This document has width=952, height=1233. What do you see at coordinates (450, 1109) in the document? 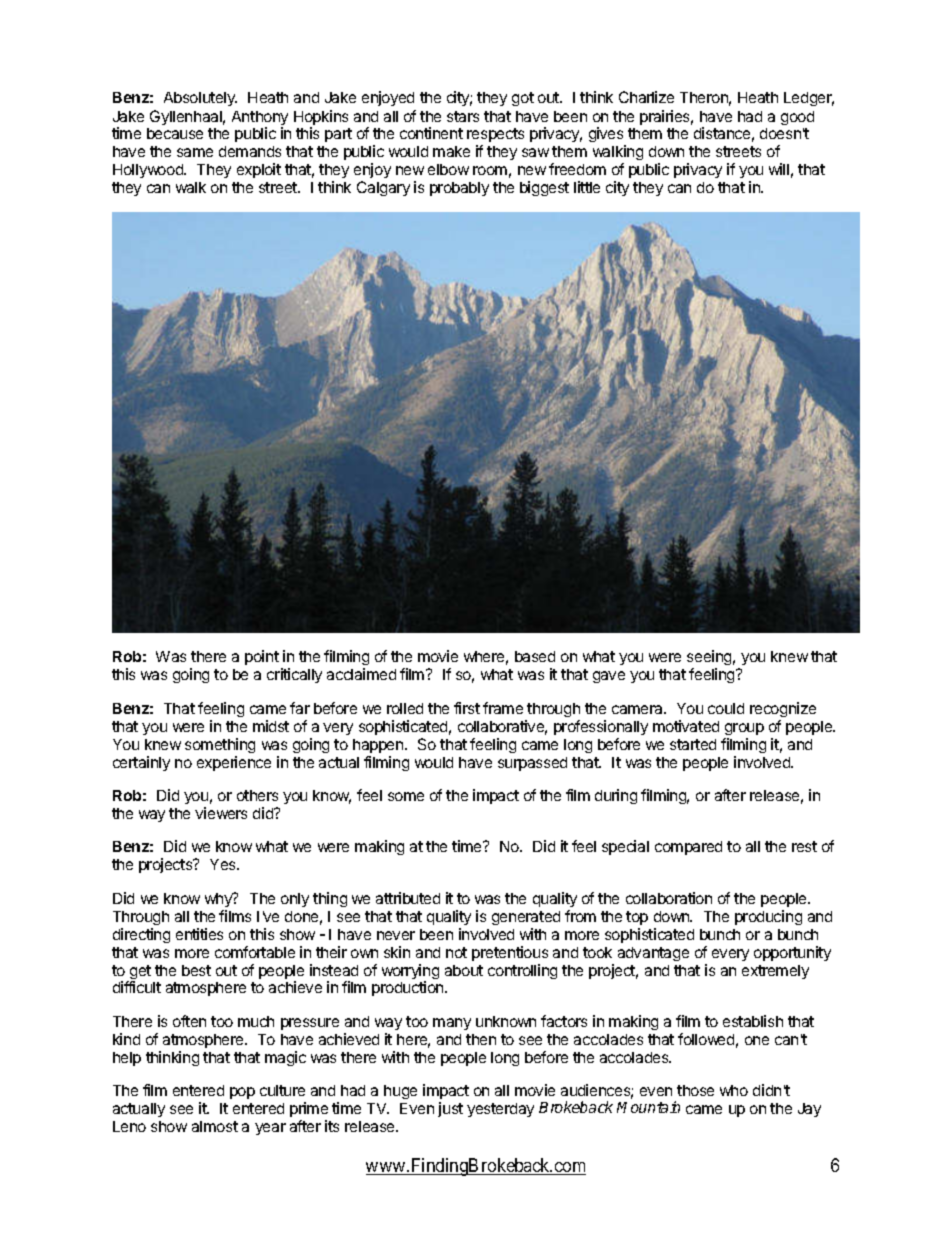
I see `just` at bounding box center [450, 1109].
